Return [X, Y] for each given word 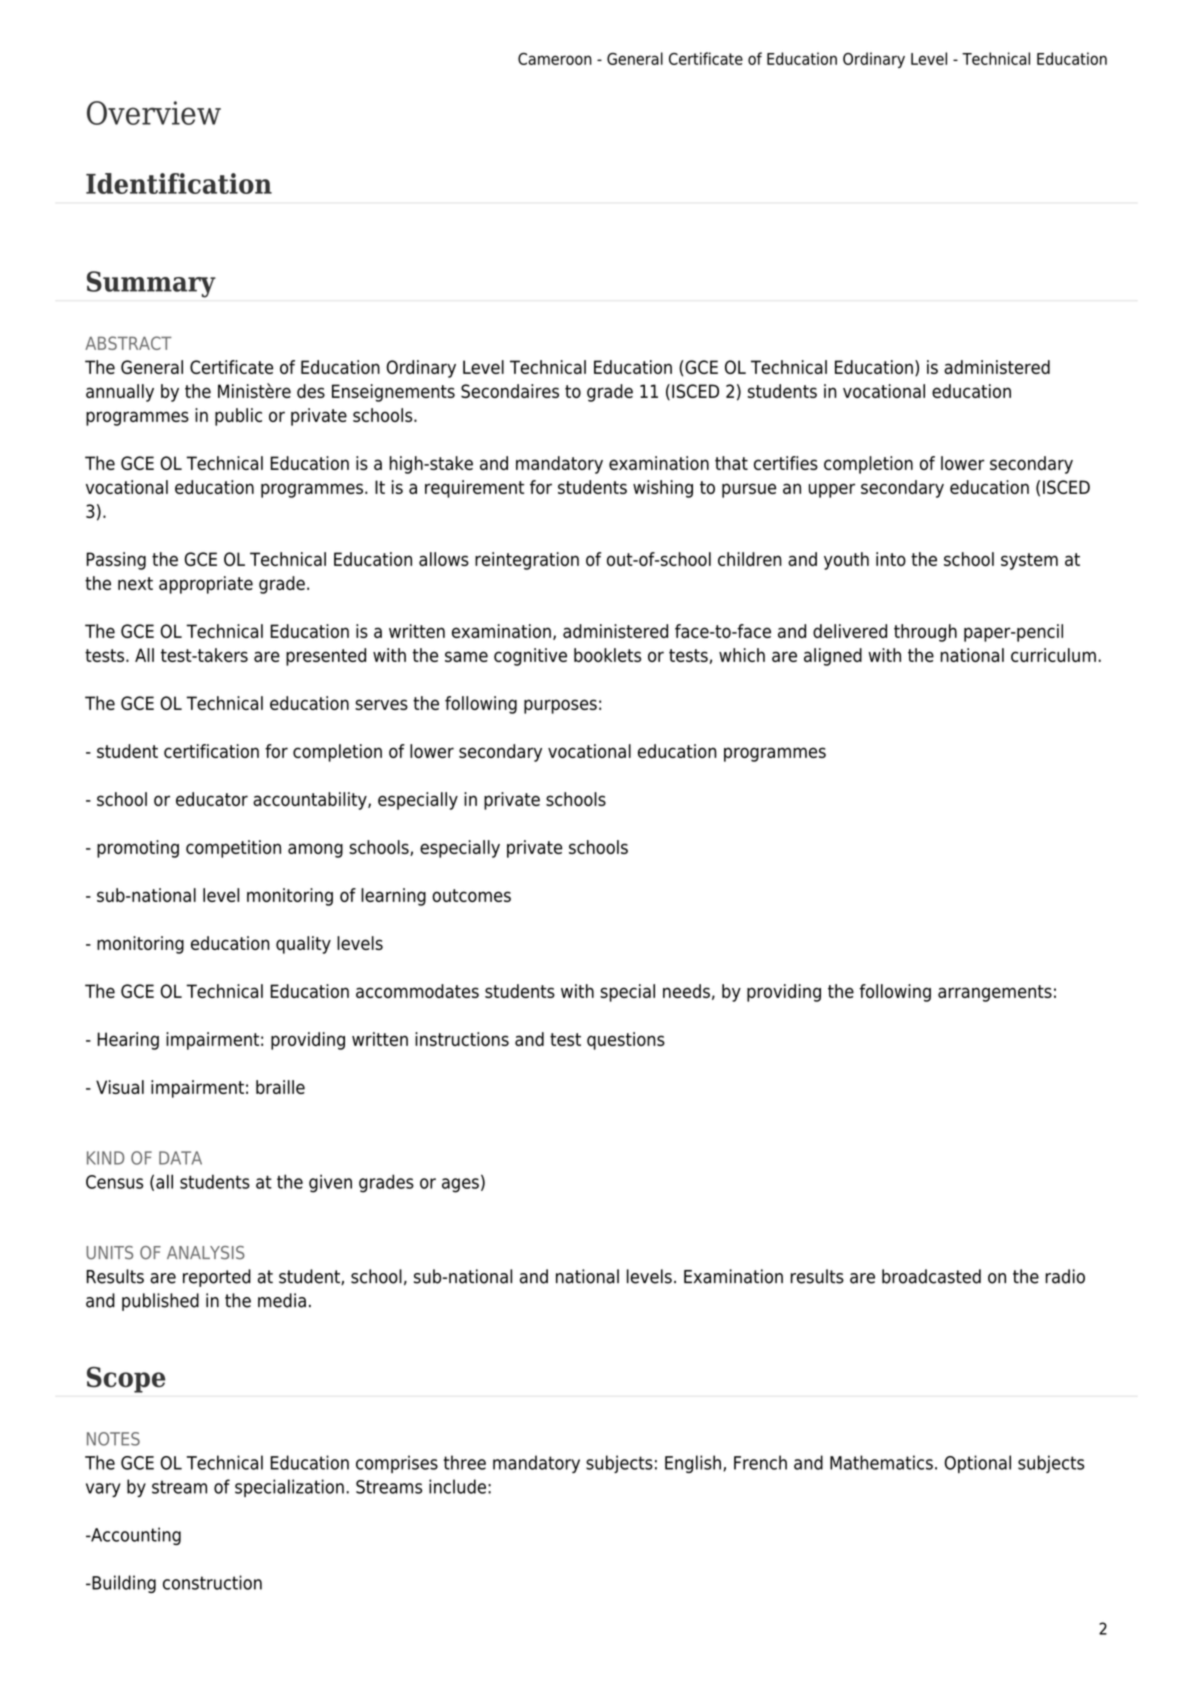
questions [626, 1041]
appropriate [206, 585]
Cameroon [555, 59]
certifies [786, 463]
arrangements [995, 993]
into [891, 559]
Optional [977, 1464]
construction [212, 1582]
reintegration [527, 561]
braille [280, 1087]
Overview [154, 113]
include [457, 1486]
